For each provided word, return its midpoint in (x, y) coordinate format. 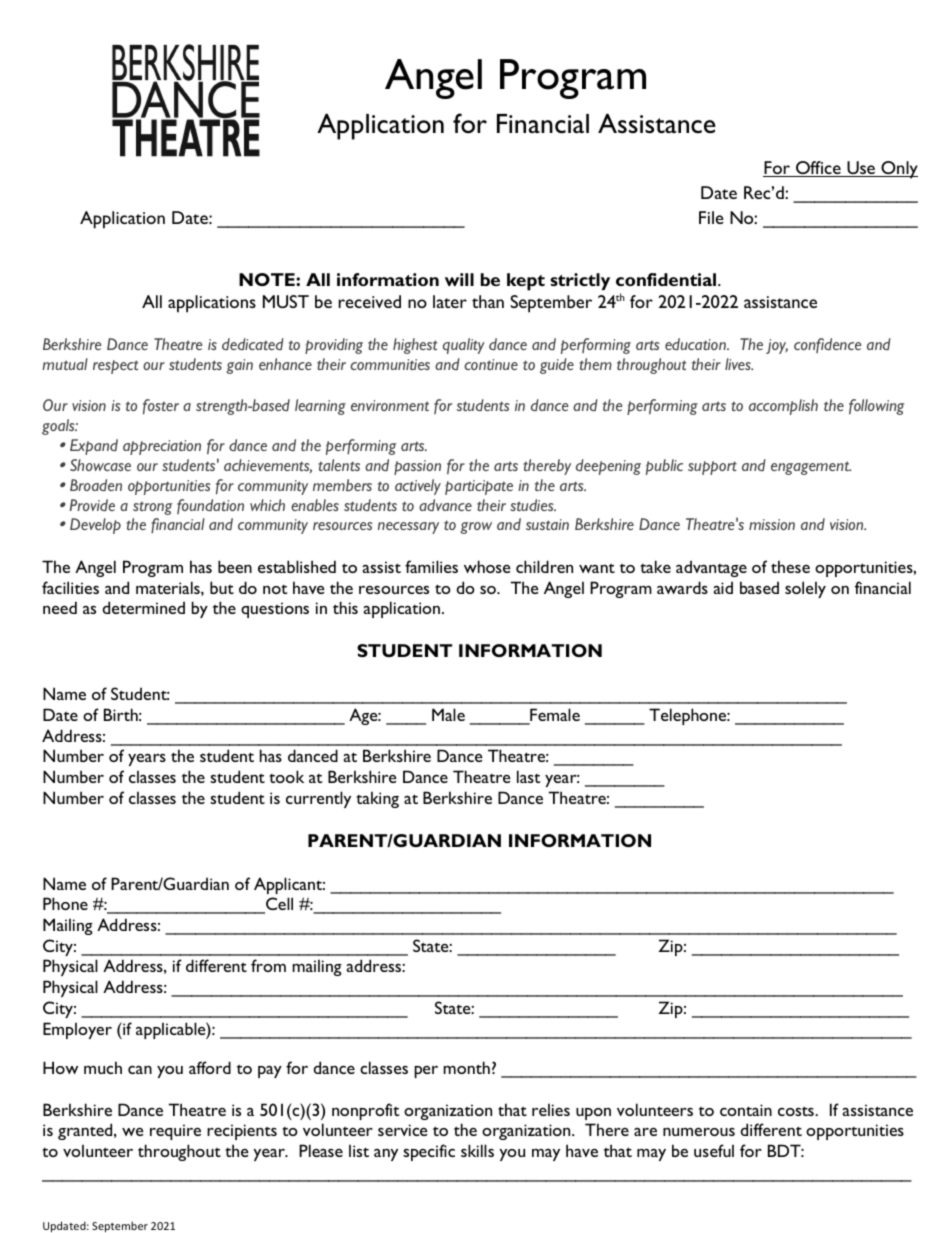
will (459, 279)
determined (144, 607)
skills (477, 1150)
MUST (286, 301)
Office (818, 169)
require (175, 1132)
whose (487, 566)
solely (805, 589)
